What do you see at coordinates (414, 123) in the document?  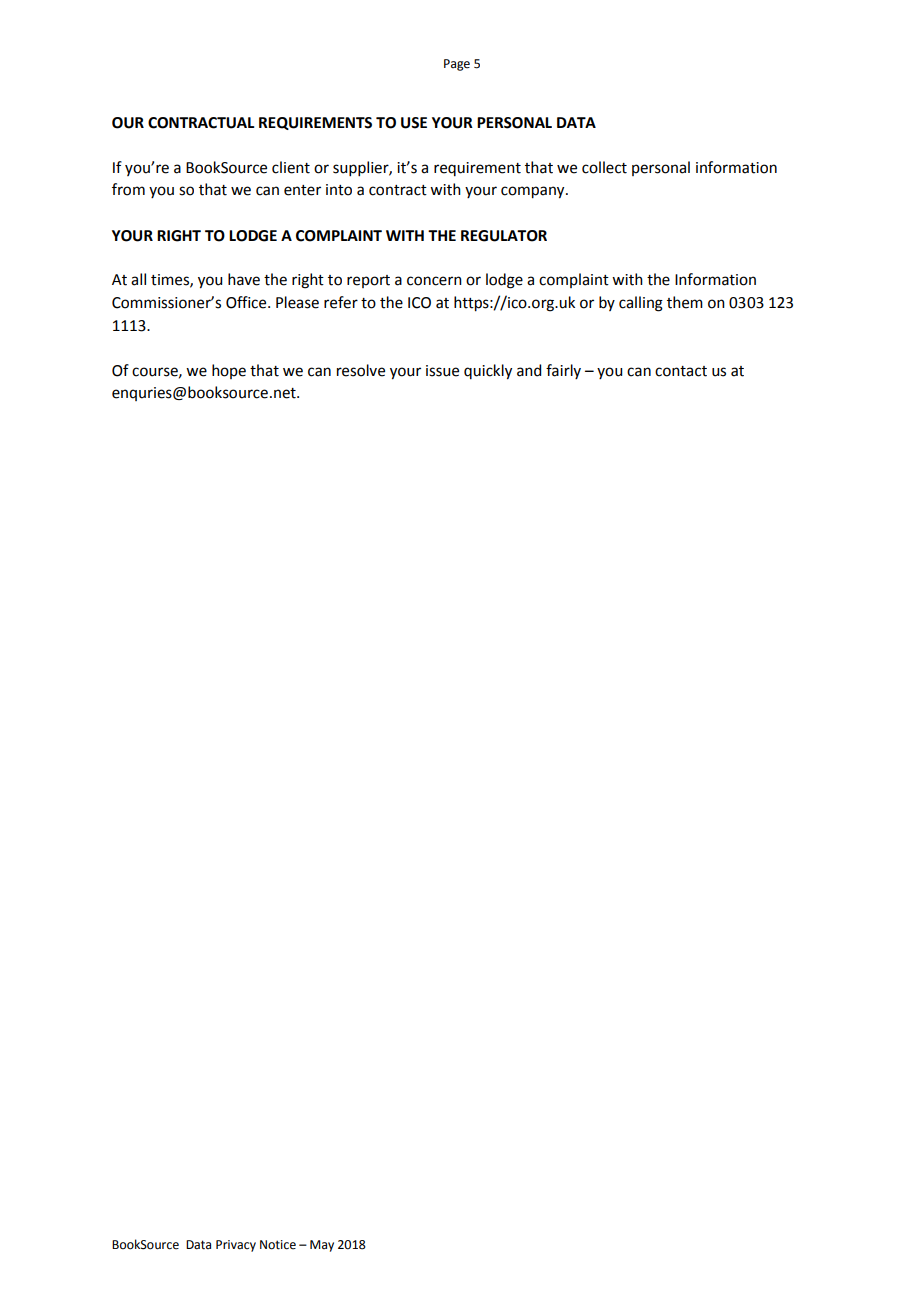 I see `USE` at bounding box center [414, 123].
